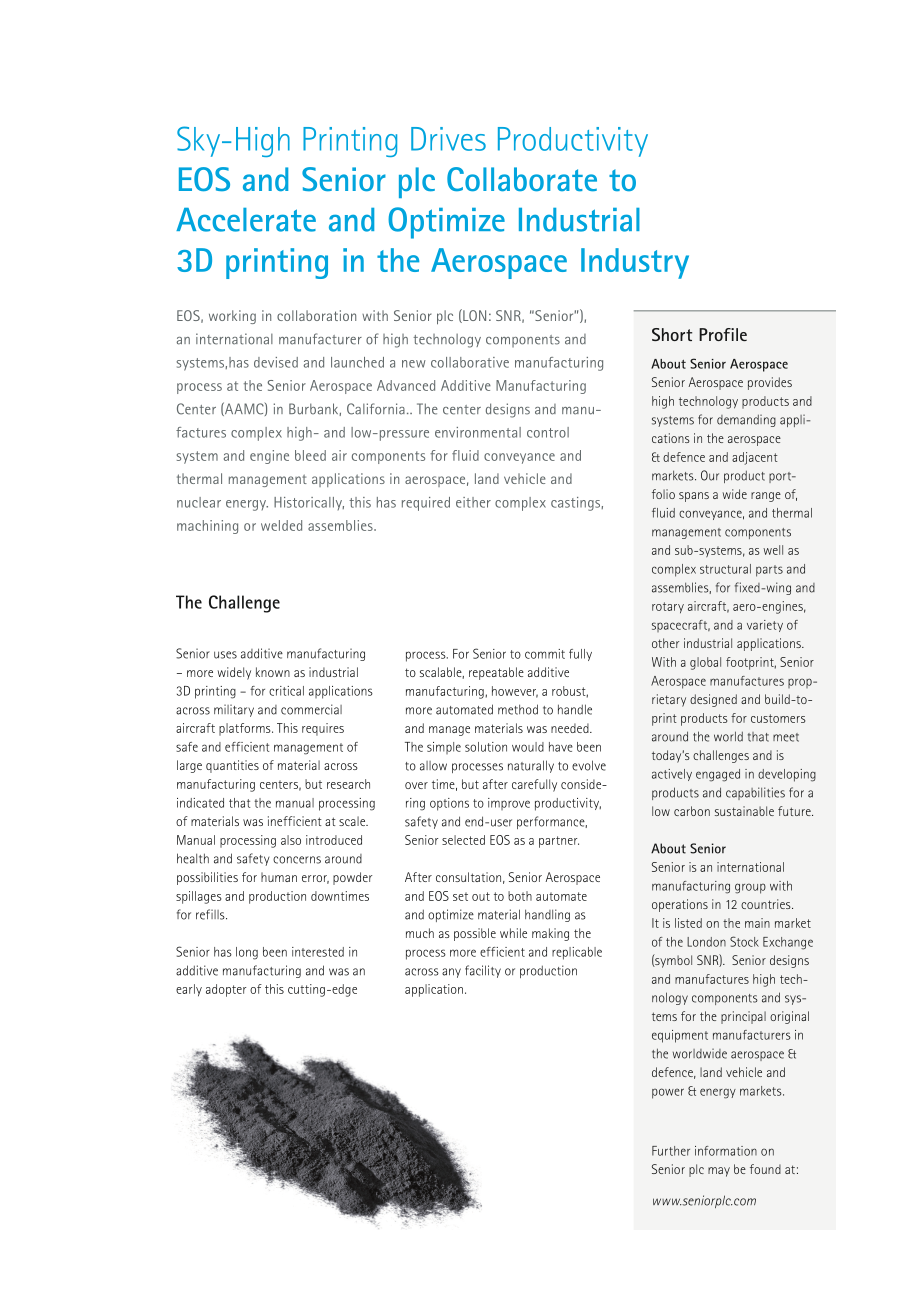 The image size is (924, 1308). Describe the element at coordinates (509, 804) in the screenshot. I see `improve` at that location.
